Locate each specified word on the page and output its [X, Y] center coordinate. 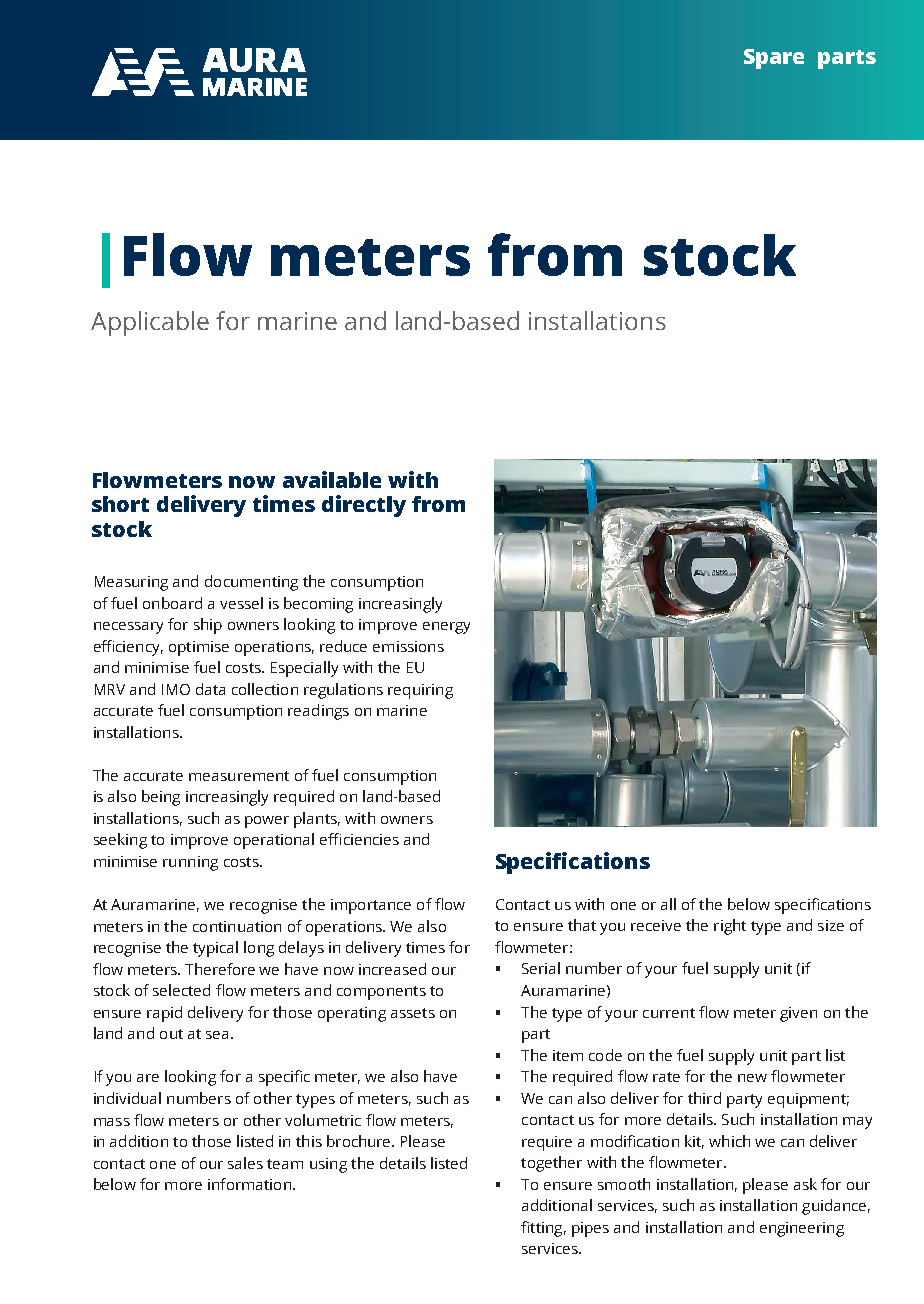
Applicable [150, 323]
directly [364, 506]
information [249, 1184]
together [551, 1164]
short [120, 504]
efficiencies [359, 839]
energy [446, 628]
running [190, 863]
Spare [774, 59]
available [332, 479]
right [730, 927]
